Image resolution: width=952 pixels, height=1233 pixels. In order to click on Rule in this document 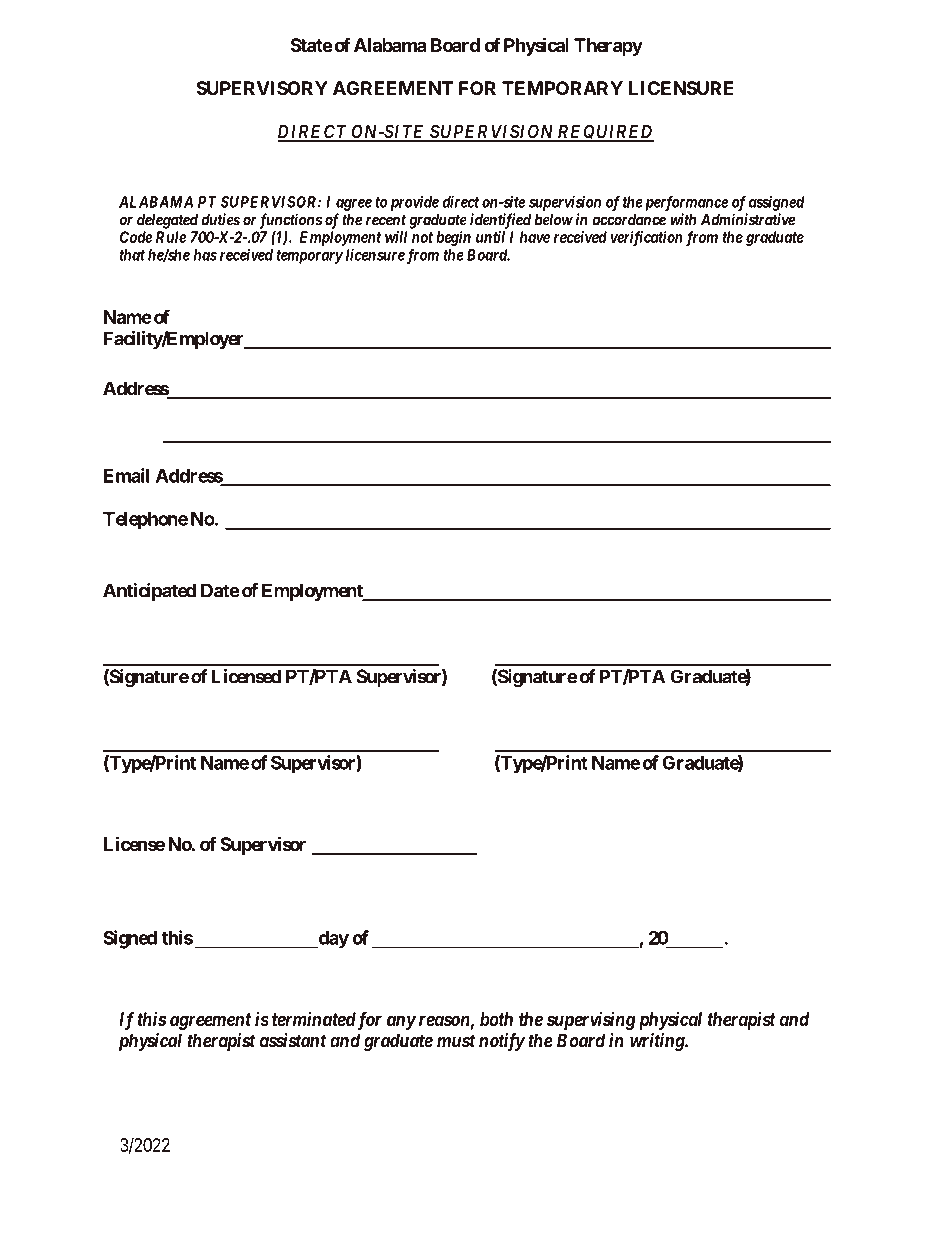, I will do `click(171, 237)`.
